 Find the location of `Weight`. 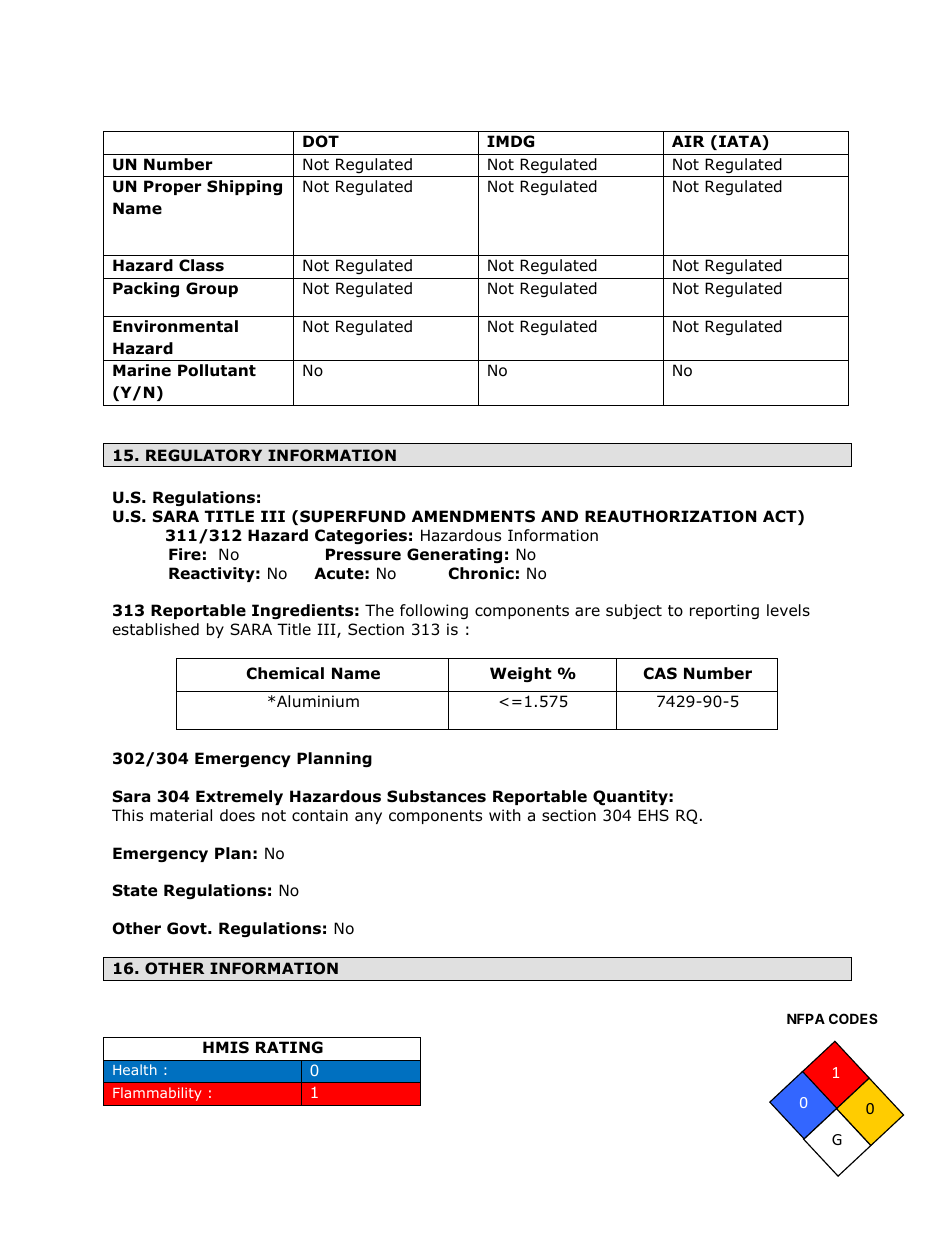

Weight is located at coordinates (521, 674).
